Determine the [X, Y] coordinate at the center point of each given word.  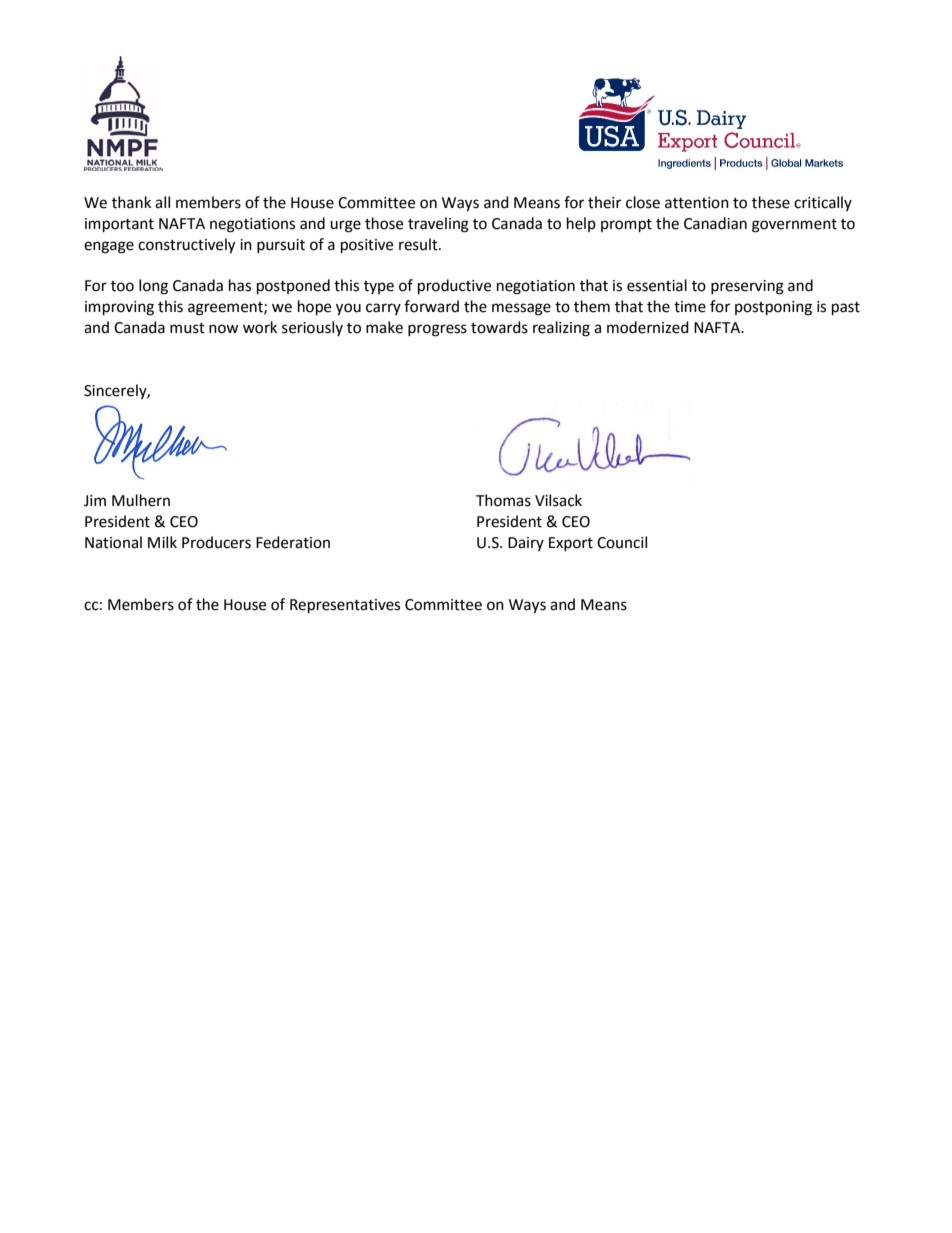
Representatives [345, 606]
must [187, 328]
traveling [438, 225]
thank [131, 202]
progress [437, 330]
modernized [648, 327]
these [771, 202]
